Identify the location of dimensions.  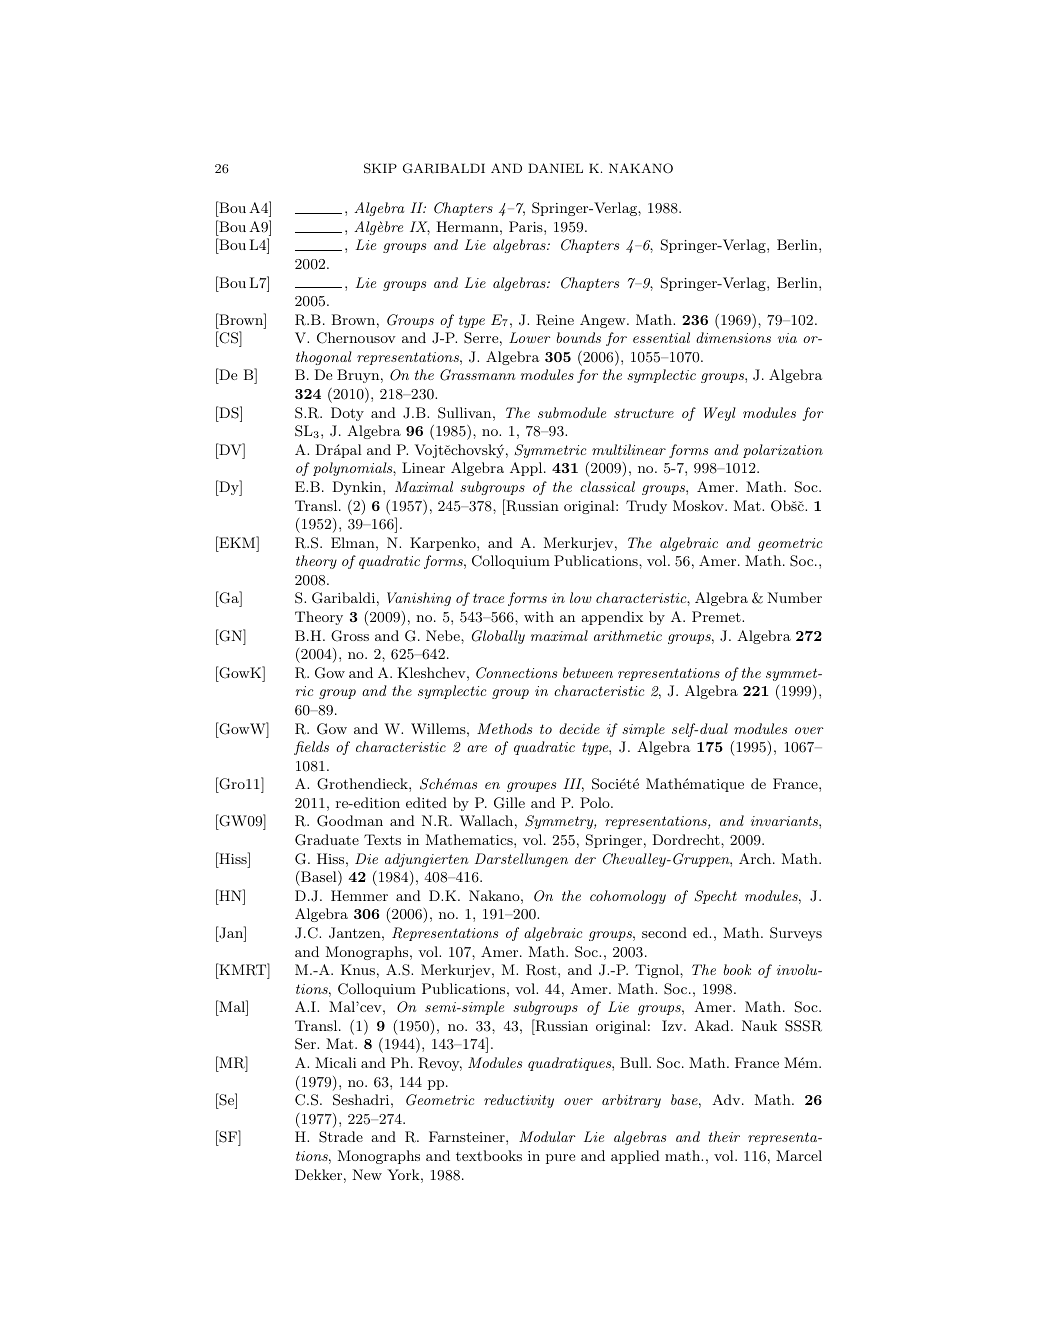
(733, 337).
